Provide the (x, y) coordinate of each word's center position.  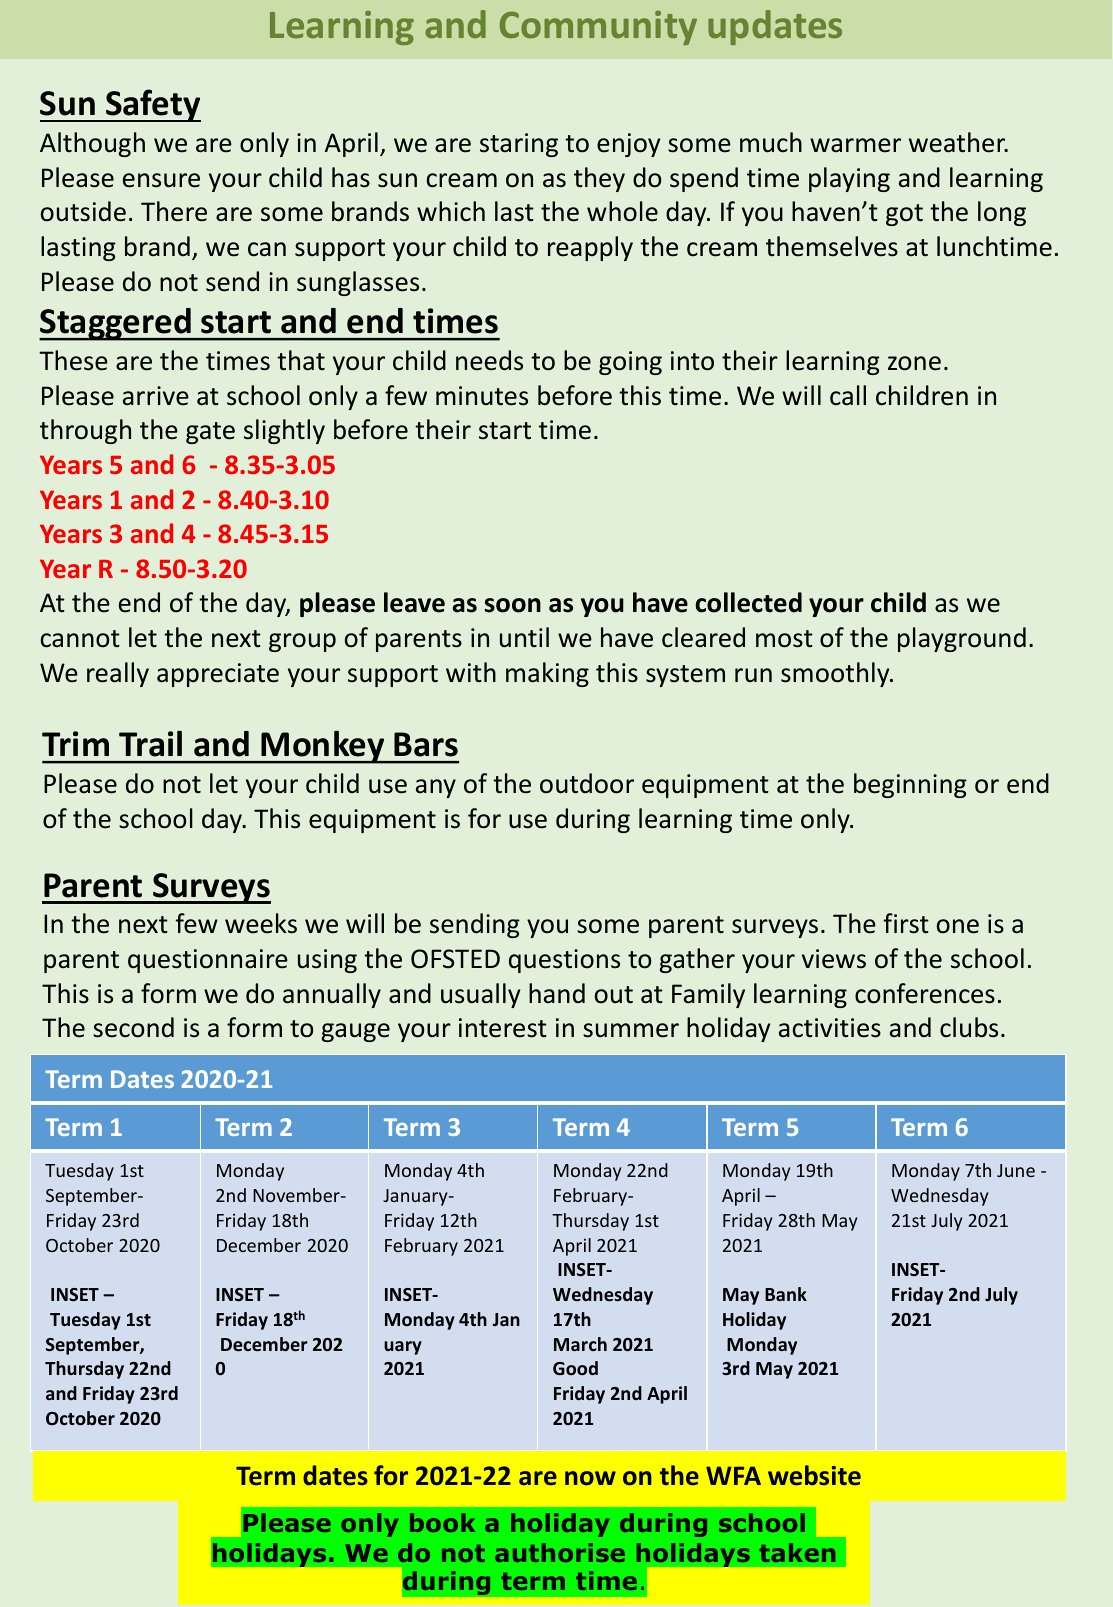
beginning (910, 785)
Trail (150, 744)
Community (598, 28)
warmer (855, 145)
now (590, 1478)
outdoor (587, 783)
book (442, 1522)
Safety (152, 105)
